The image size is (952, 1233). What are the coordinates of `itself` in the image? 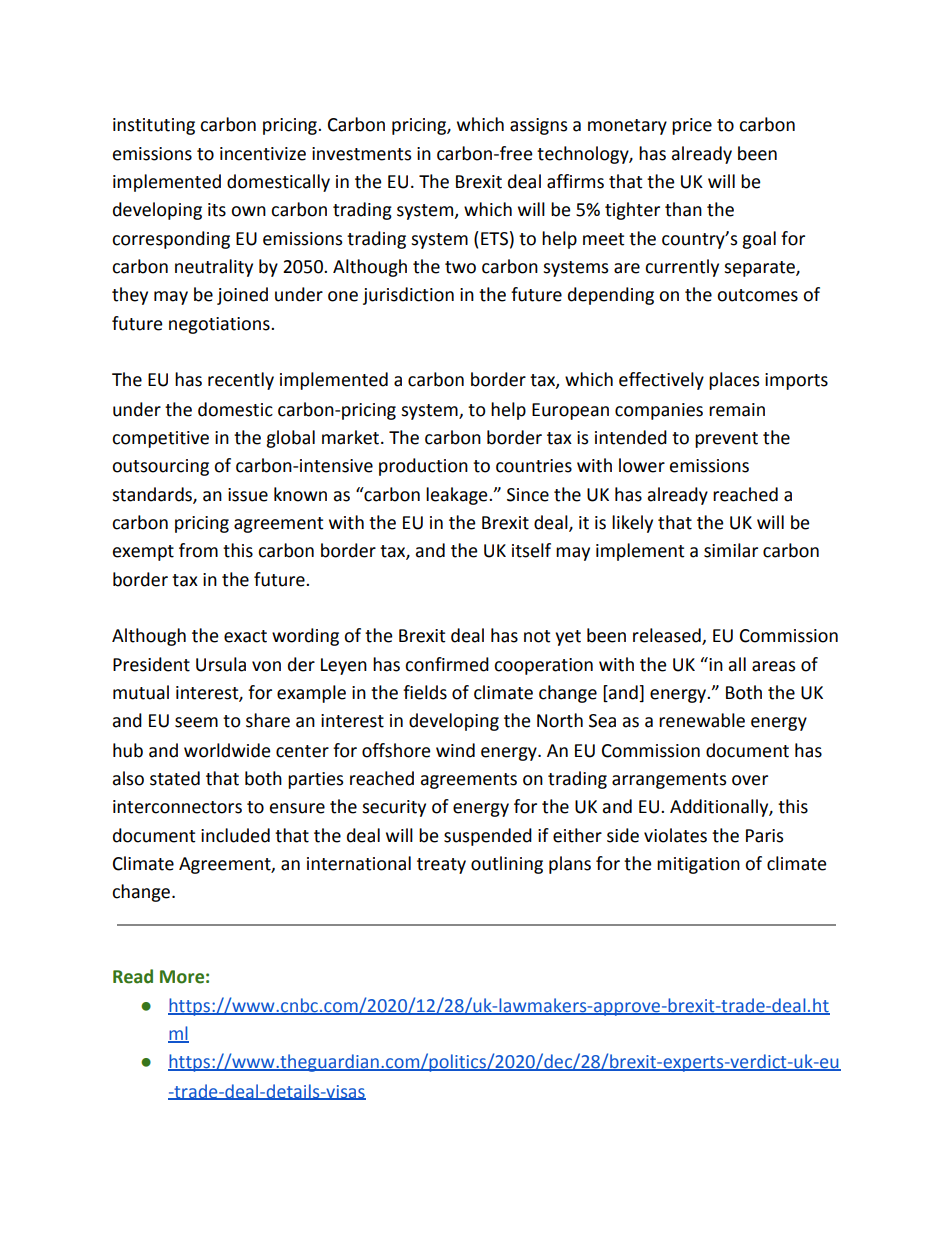 It's located at (531, 550).
